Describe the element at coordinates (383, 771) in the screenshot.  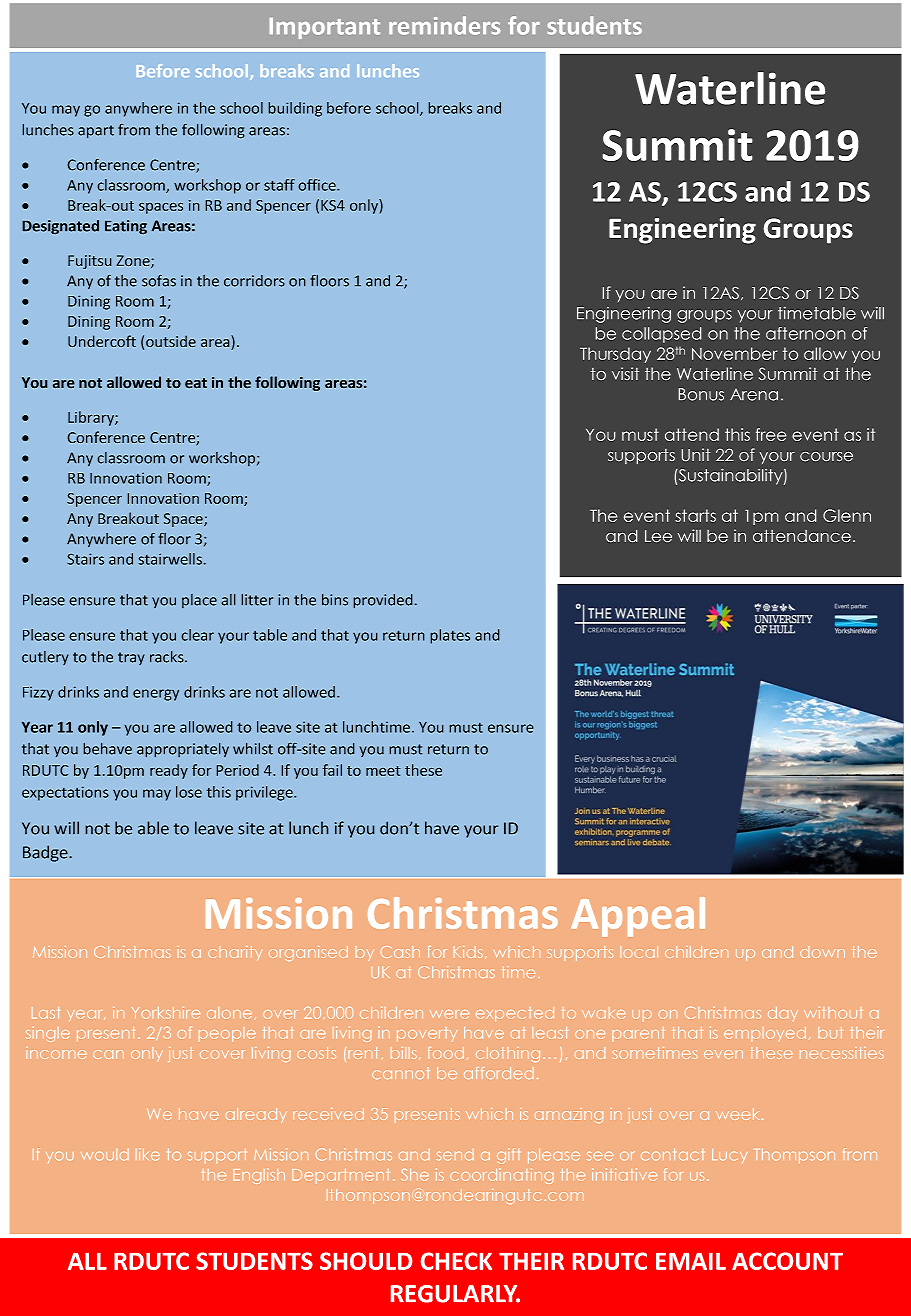
I see `meet` at that location.
